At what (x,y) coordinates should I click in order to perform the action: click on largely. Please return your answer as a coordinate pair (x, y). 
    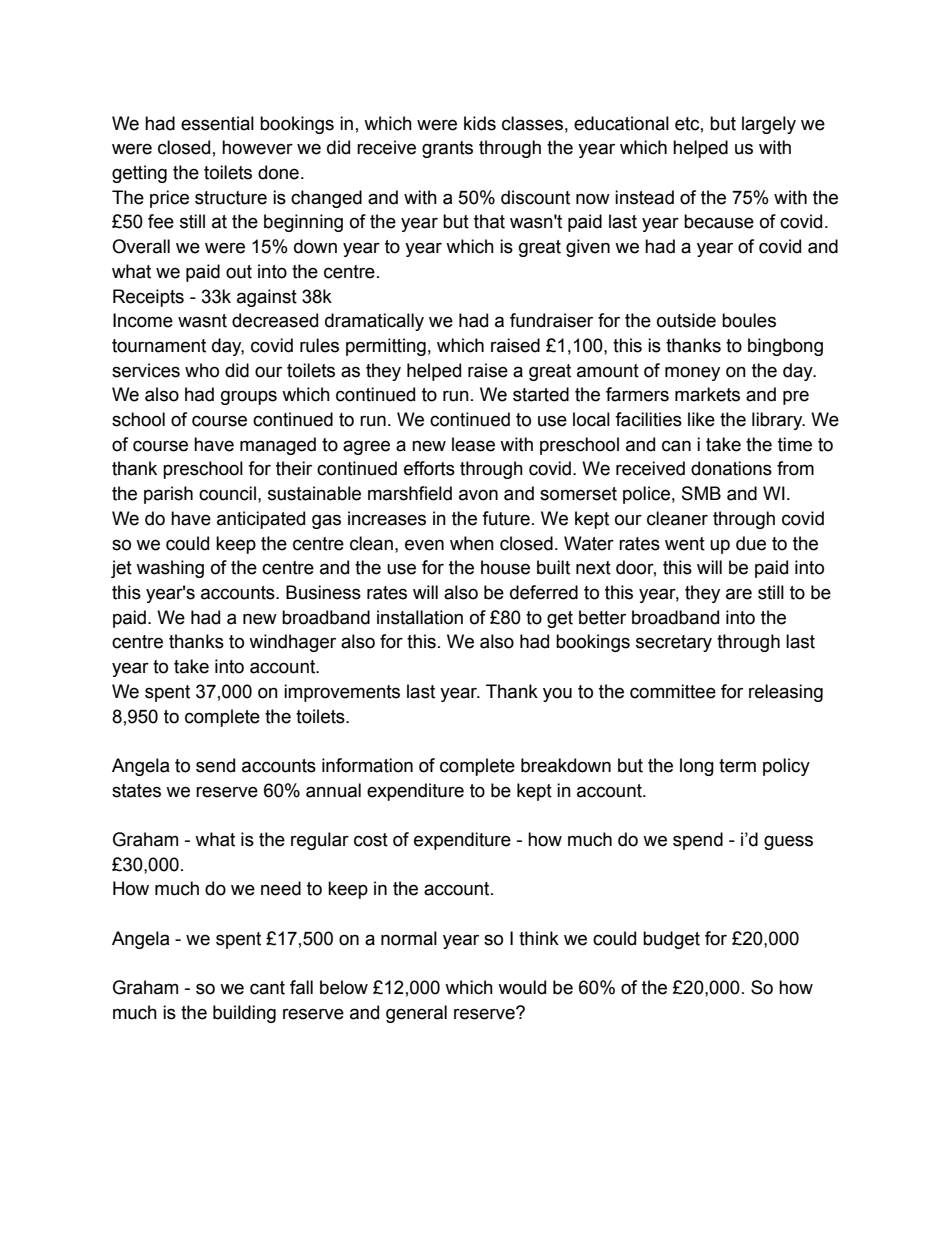
    Looking at the image, I should click on (769, 125).
